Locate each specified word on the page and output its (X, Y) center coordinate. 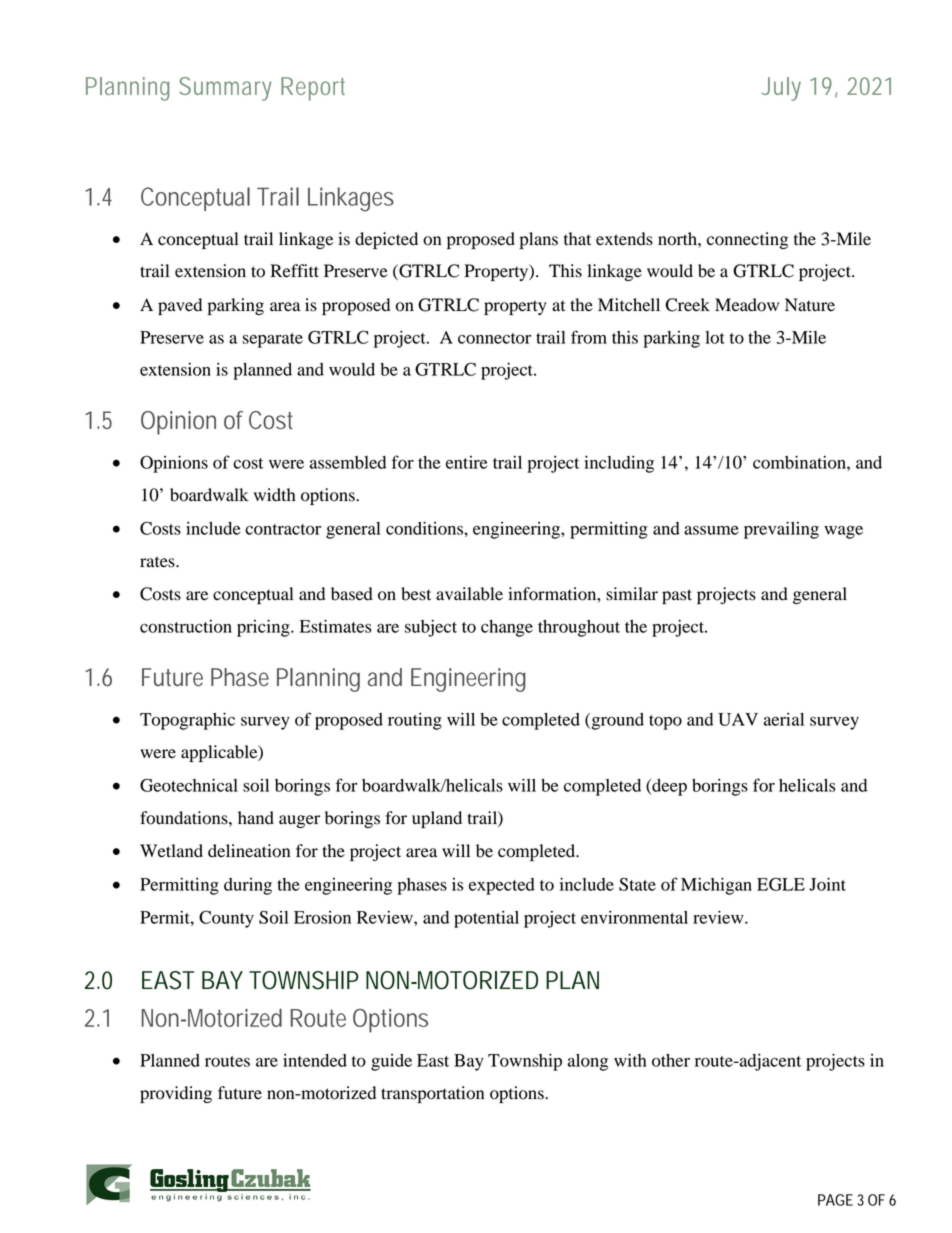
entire (466, 462)
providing (176, 1094)
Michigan (716, 886)
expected (502, 886)
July (781, 89)
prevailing (781, 530)
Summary (225, 89)
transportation (432, 1094)
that (577, 239)
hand (256, 818)
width (275, 495)
